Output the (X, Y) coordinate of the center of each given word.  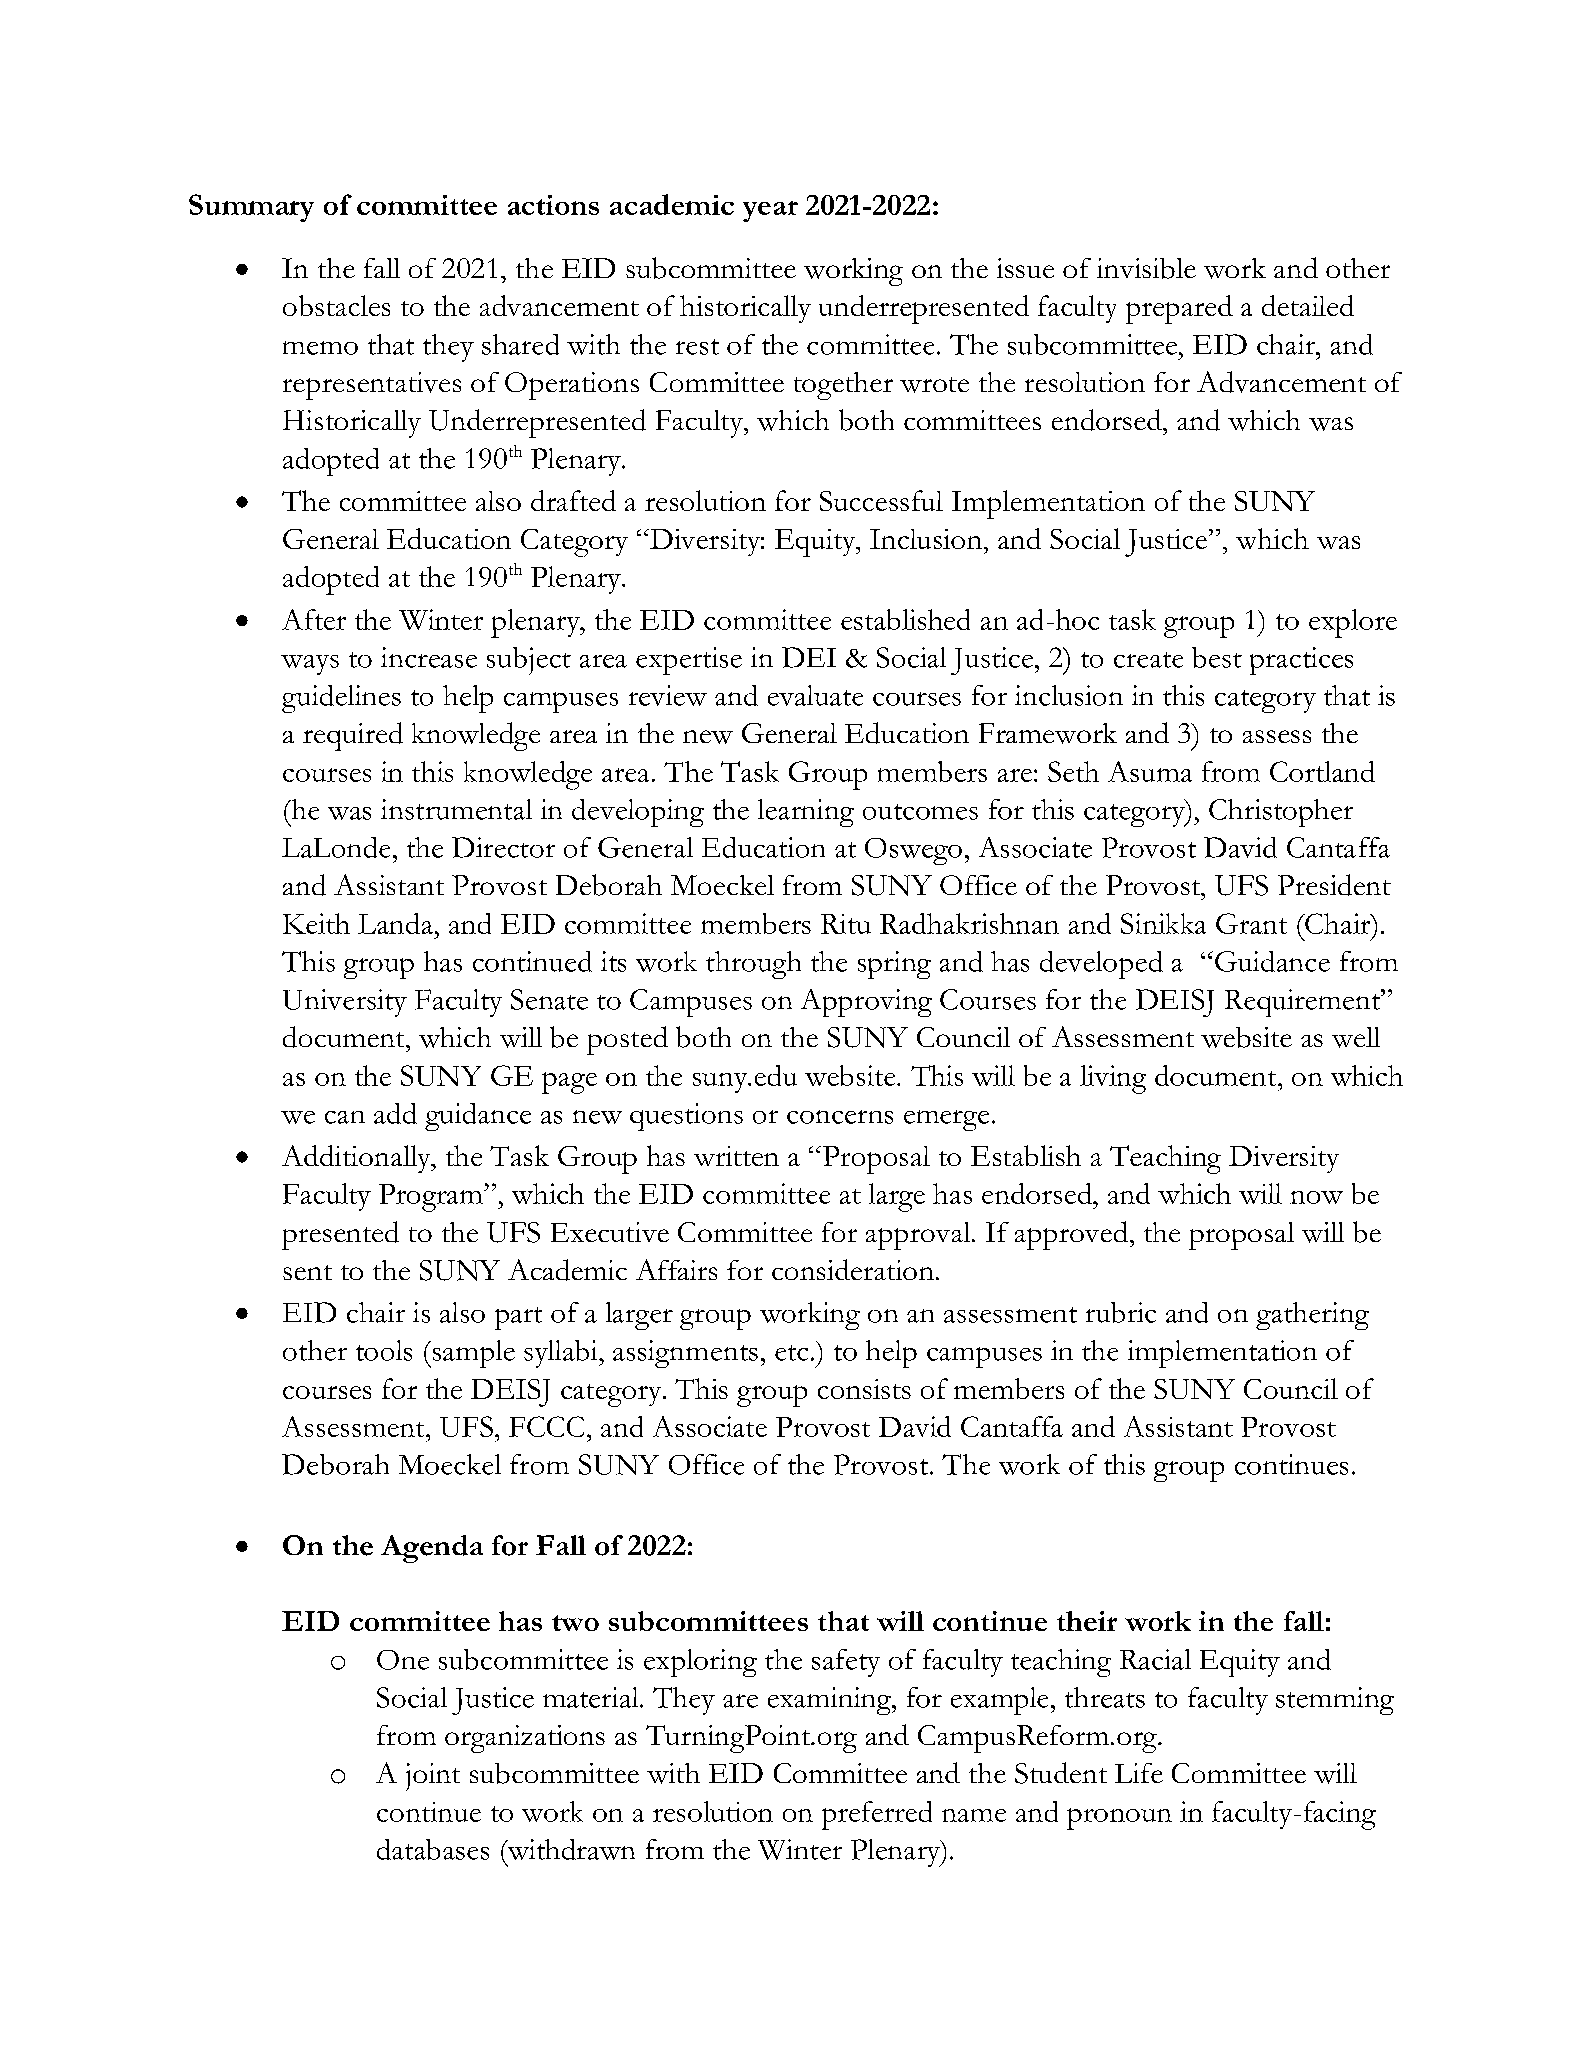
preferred (877, 1815)
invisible (1146, 268)
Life (1139, 1773)
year (770, 211)
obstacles (336, 305)
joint (433, 1777)
